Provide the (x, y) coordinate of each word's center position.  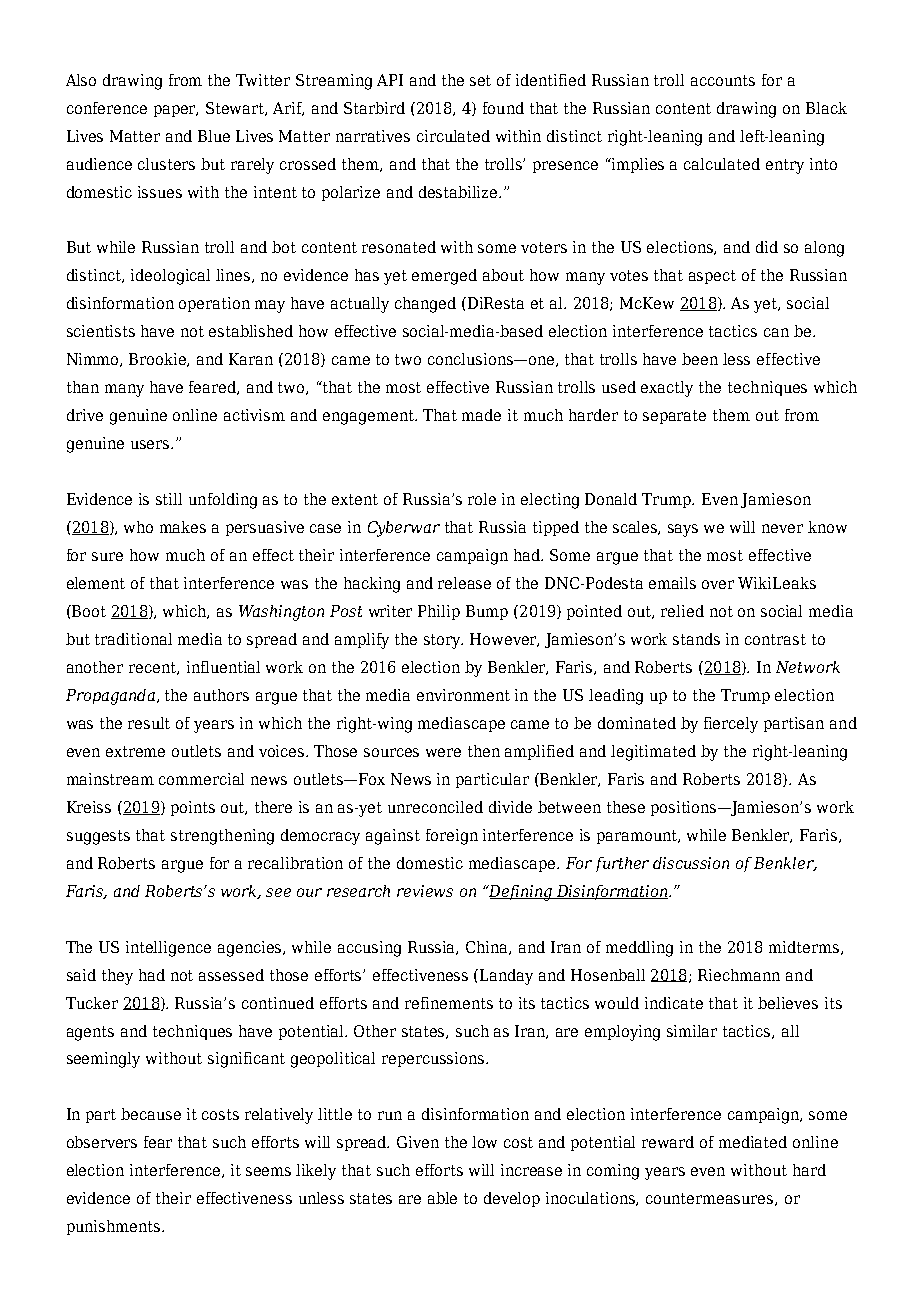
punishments (115, 1227)
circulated (453, 136)
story (443, 641)
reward (668, 1142)
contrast (775, 639)
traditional (133, 639)
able (442, 1198)
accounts (723, 80)
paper (176, 111)
